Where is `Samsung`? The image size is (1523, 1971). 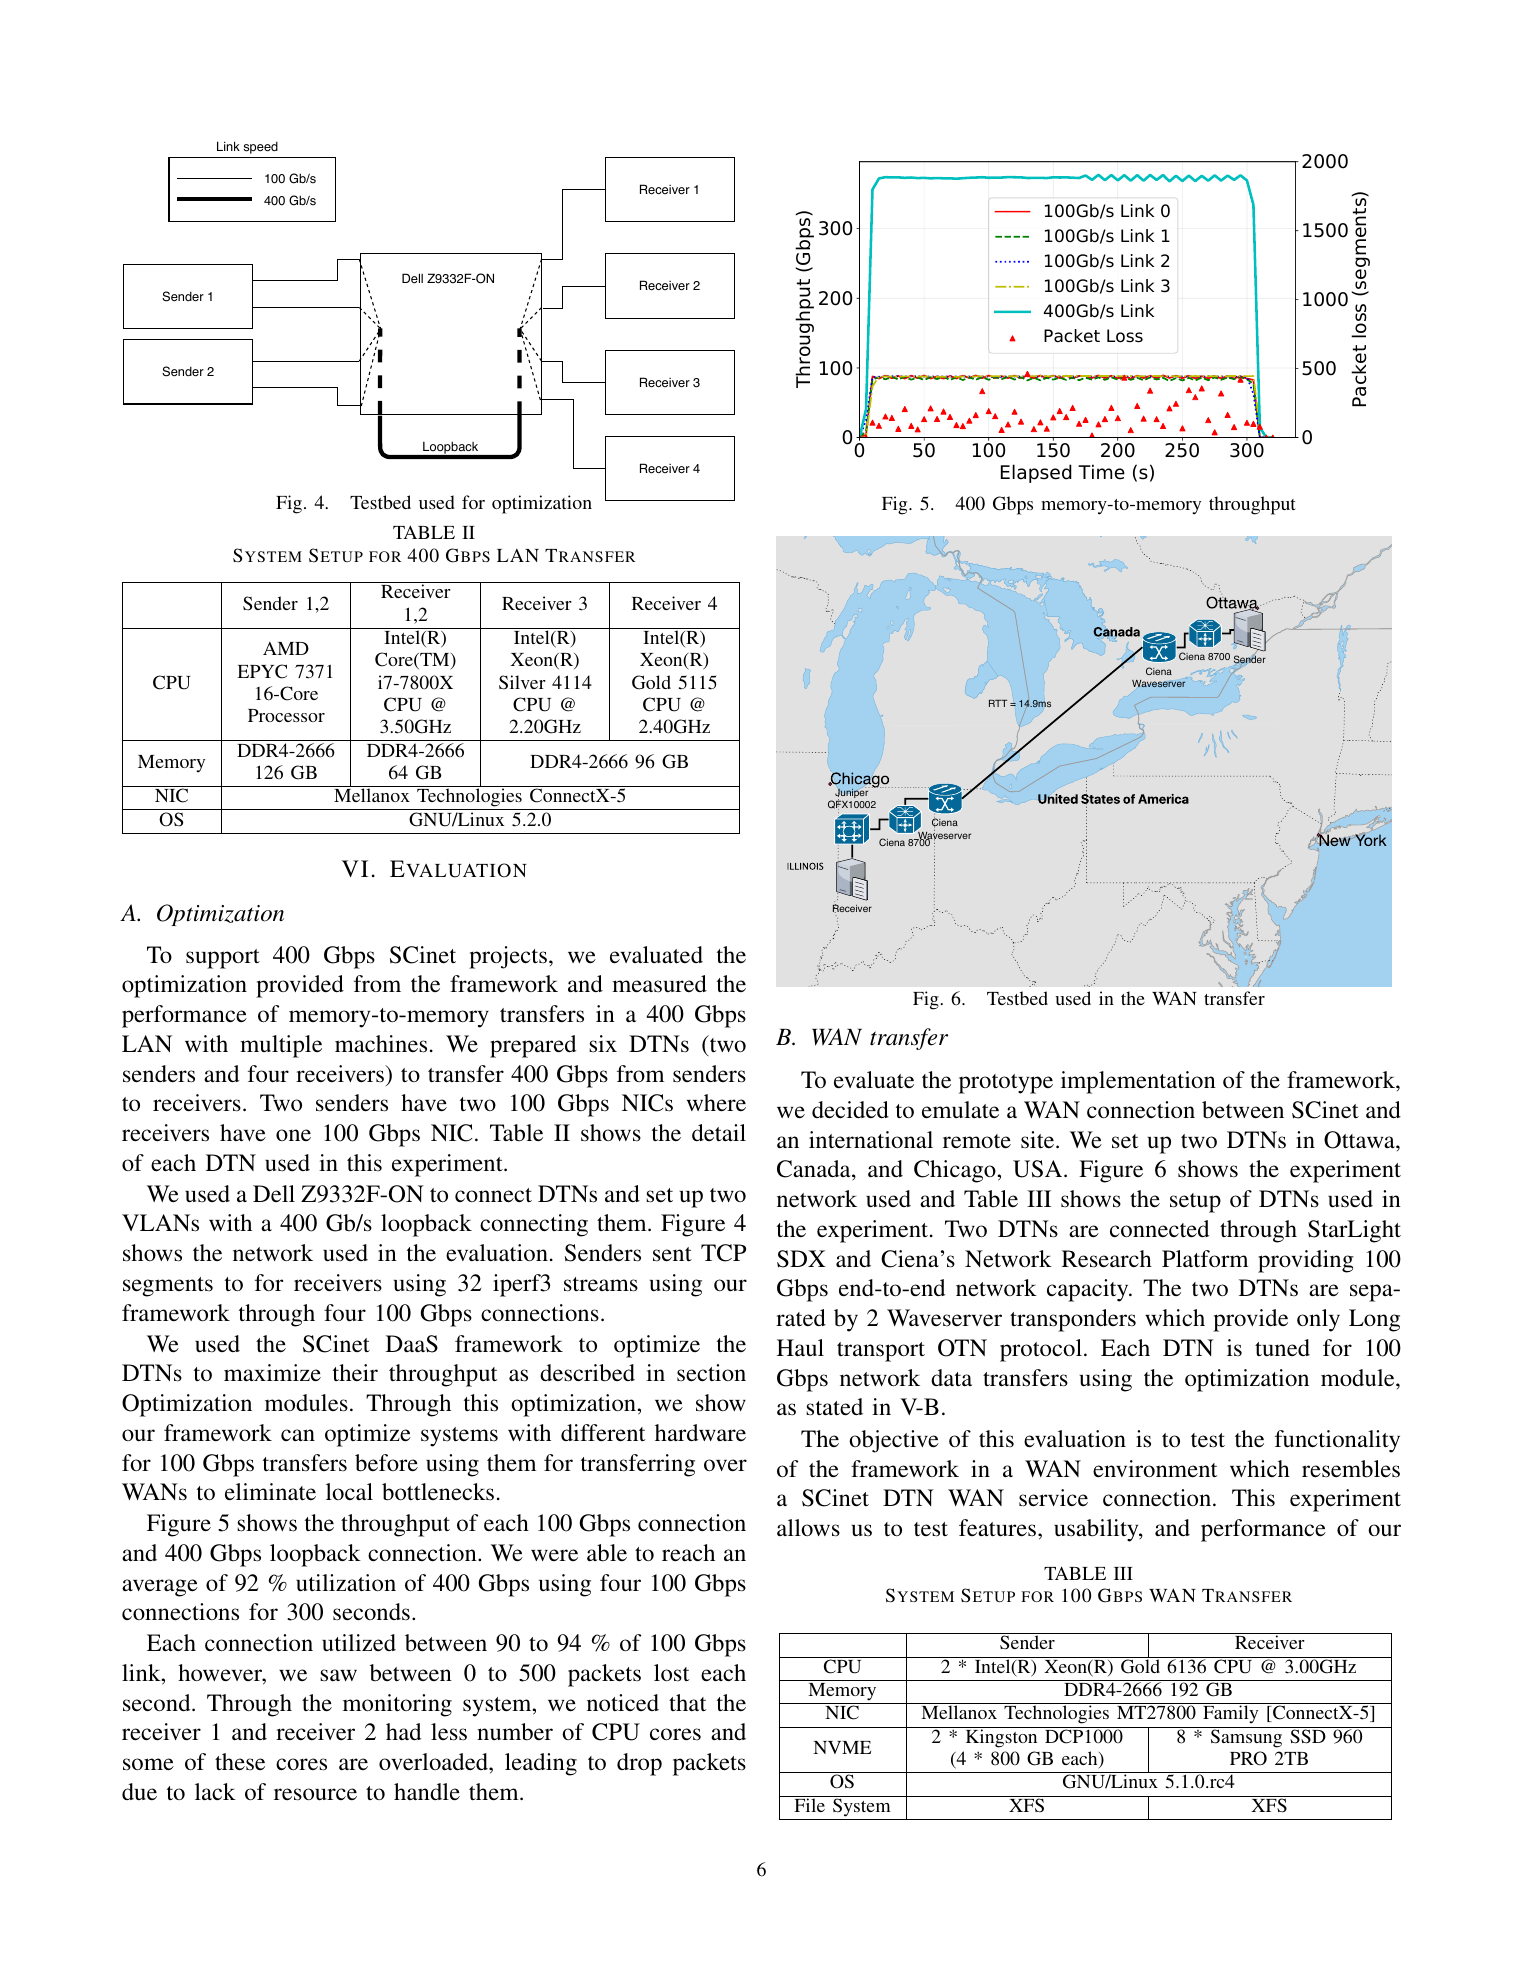
Samsung is located at coordinates (1246, 1737).
